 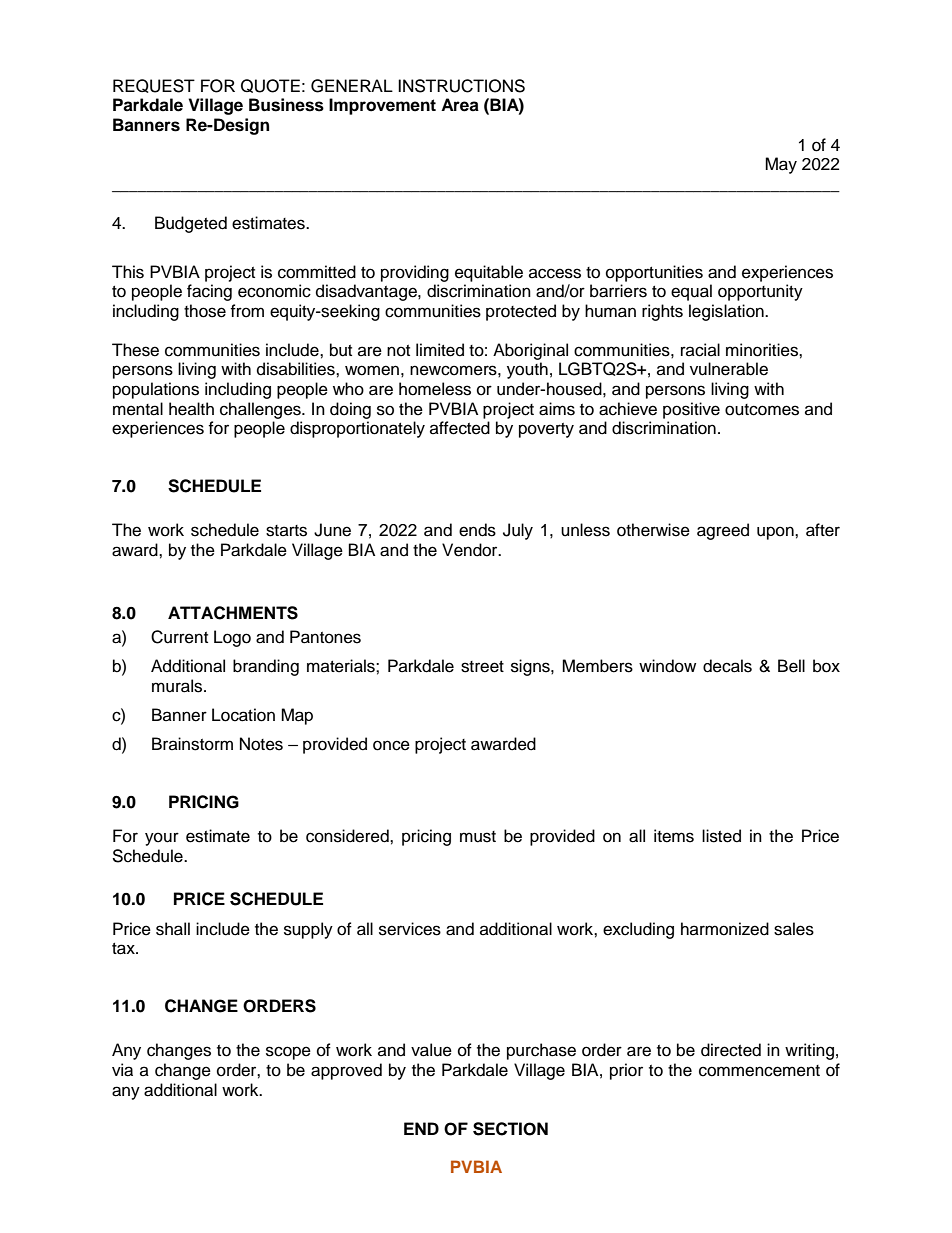 I want to click on via, so click(x=122, y=1070).
